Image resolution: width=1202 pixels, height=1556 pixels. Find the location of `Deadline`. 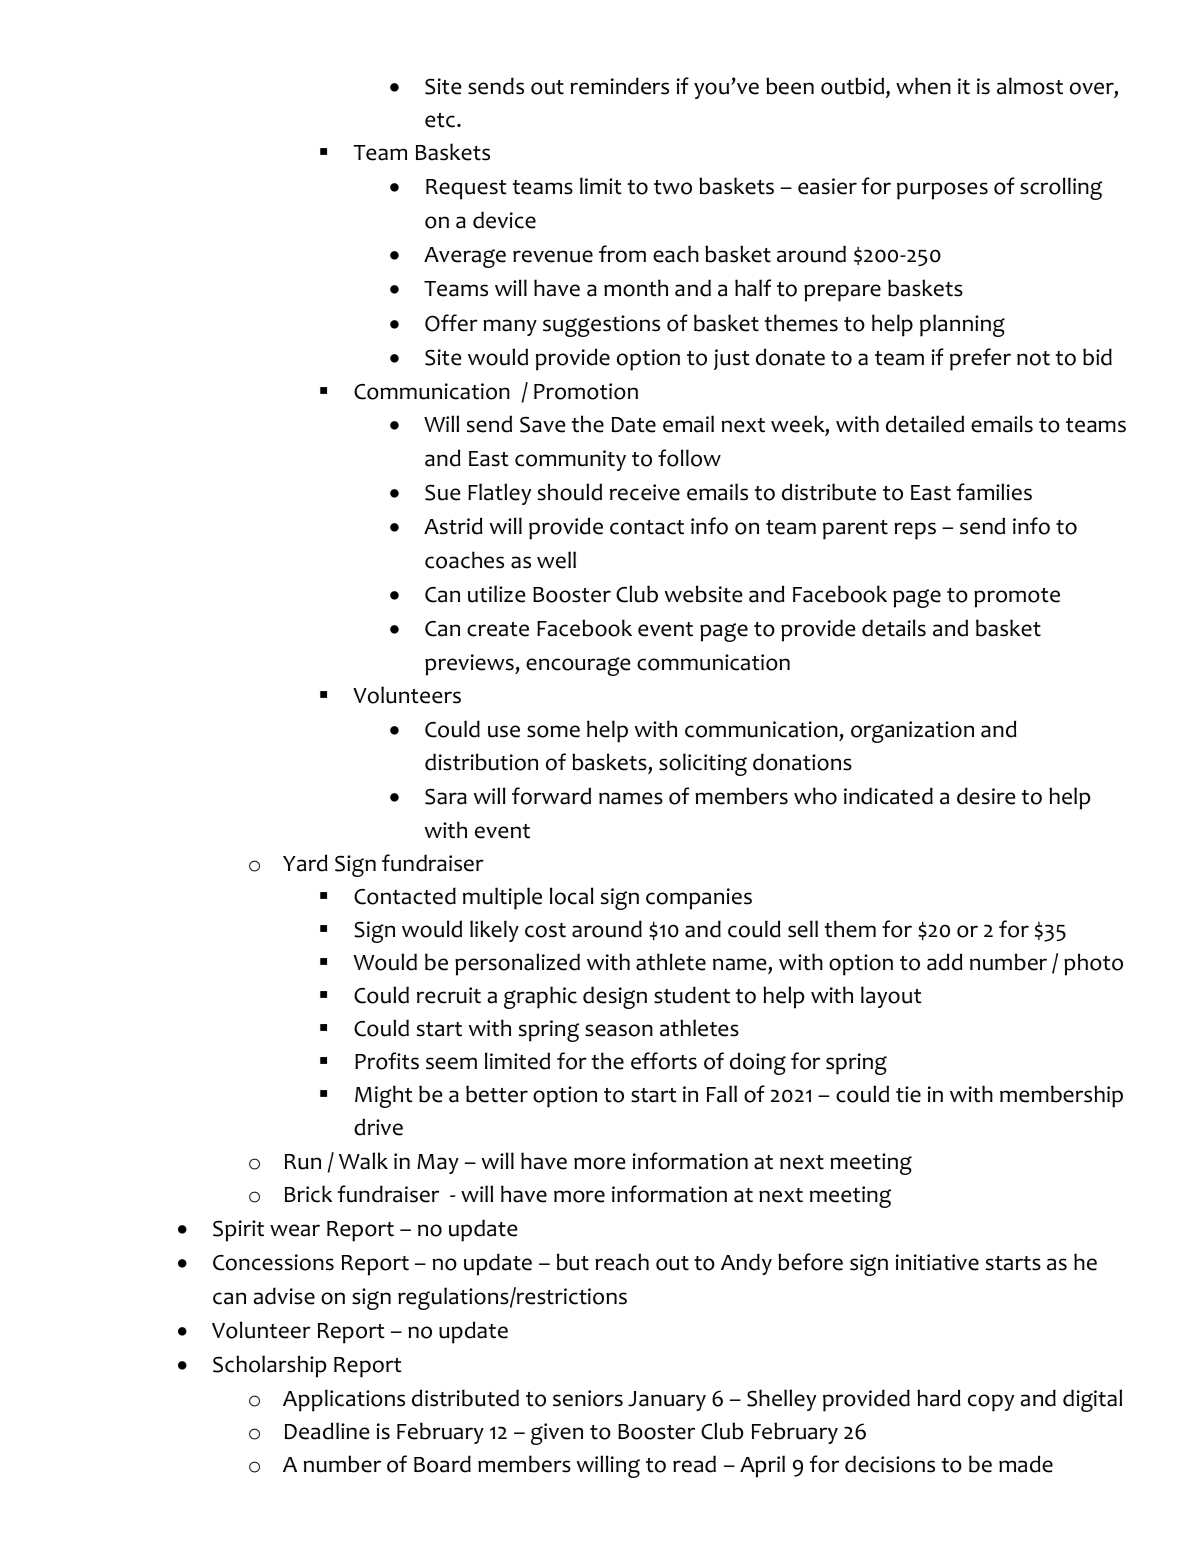

Deadline is located at coordinates (327, 1431).
